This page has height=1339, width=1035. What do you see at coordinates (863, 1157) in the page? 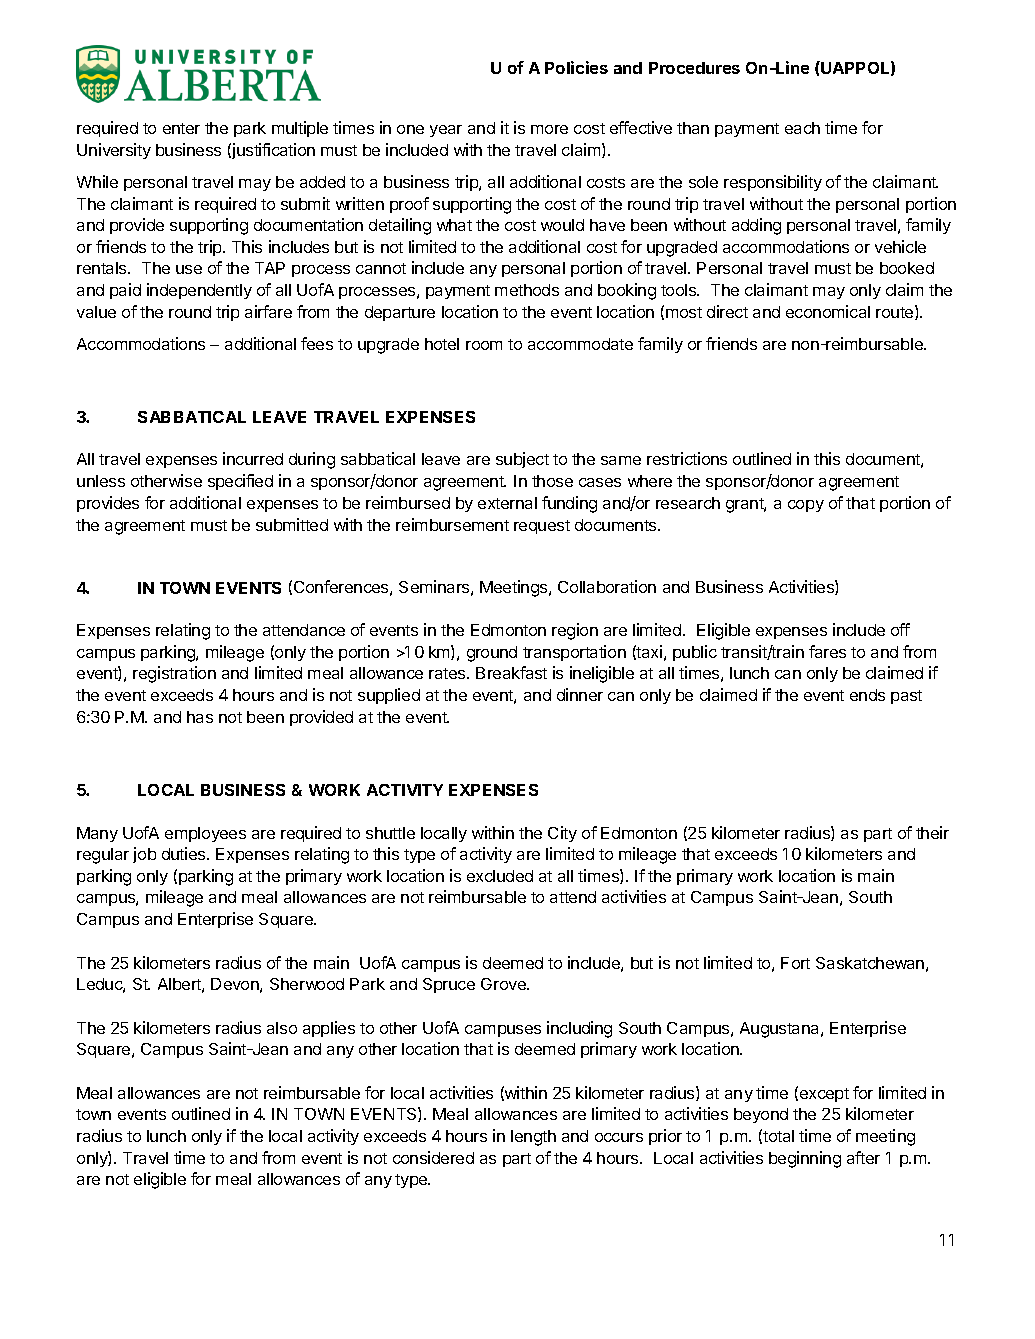
I see `after` at bounding box center [863, 1157].
